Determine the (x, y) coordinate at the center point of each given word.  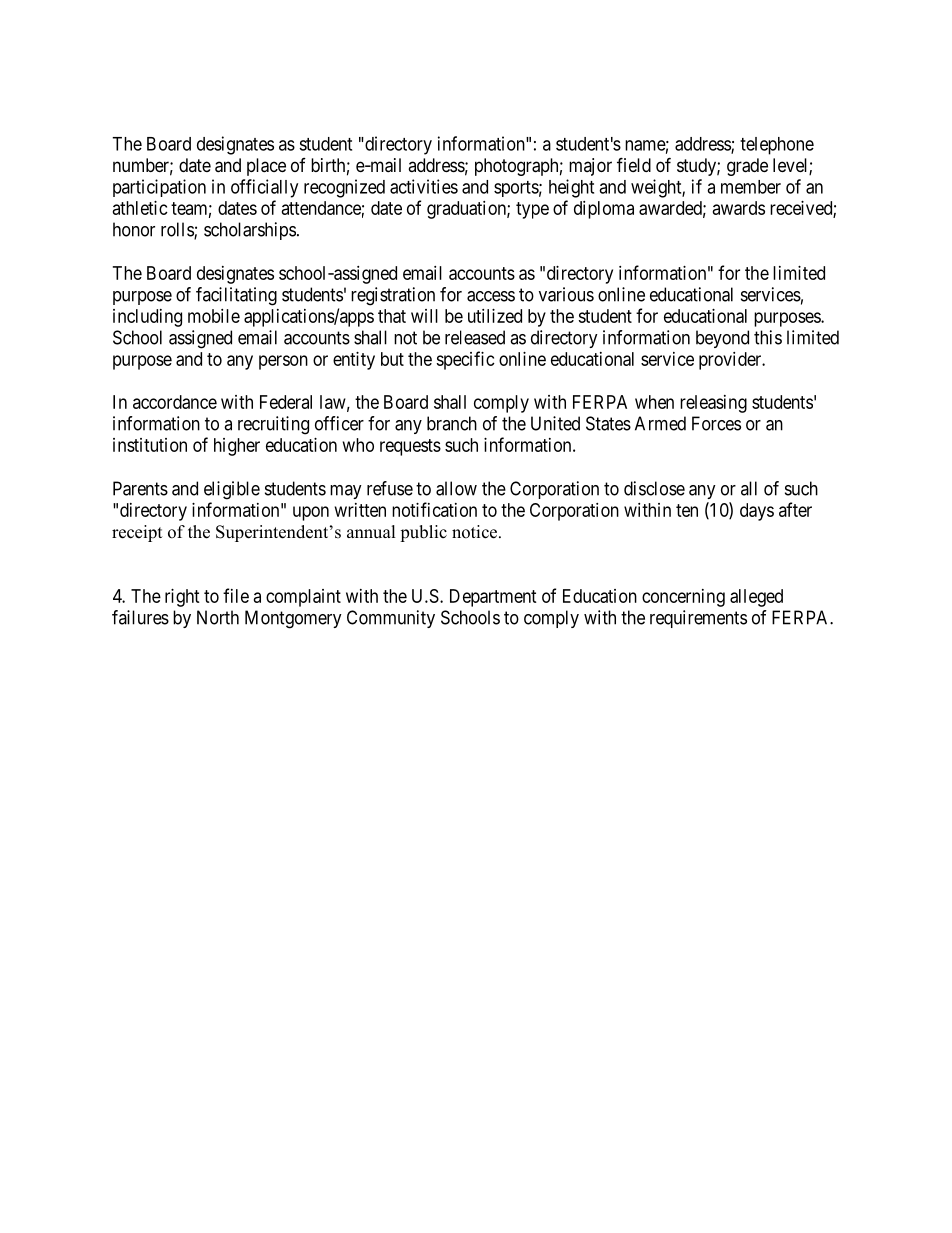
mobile (214, 316)
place (266, 167)
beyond (722, 339)
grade (747, 167)
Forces (716, 423)
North (218, 617)
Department (493, 598)
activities (424, 186)
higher (237, 447)
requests (410, 447)
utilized (495, 316)
